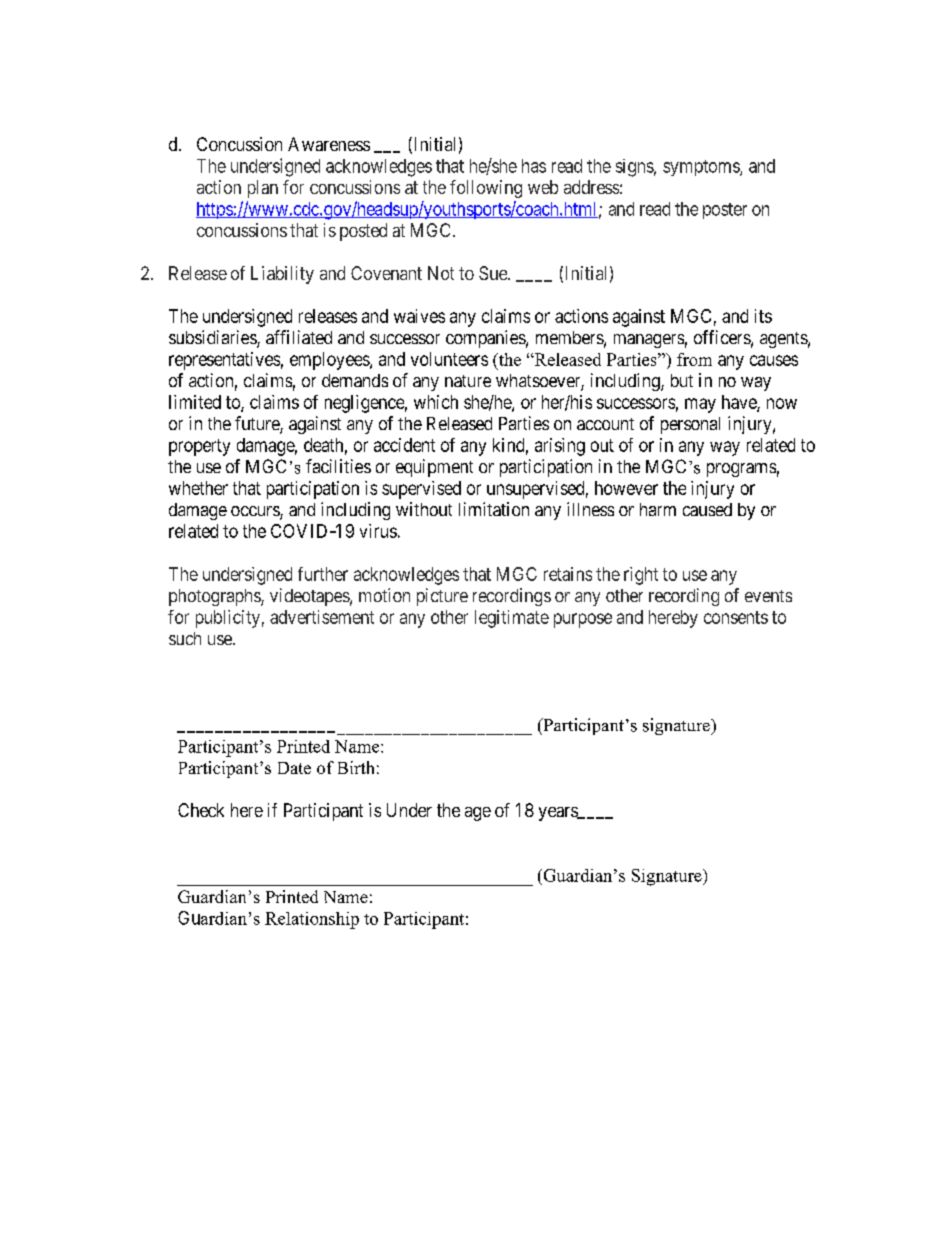  What do you see at coordinates (702, 168) in the document?
I see `symptoms` at bounding box center [702, 168].
